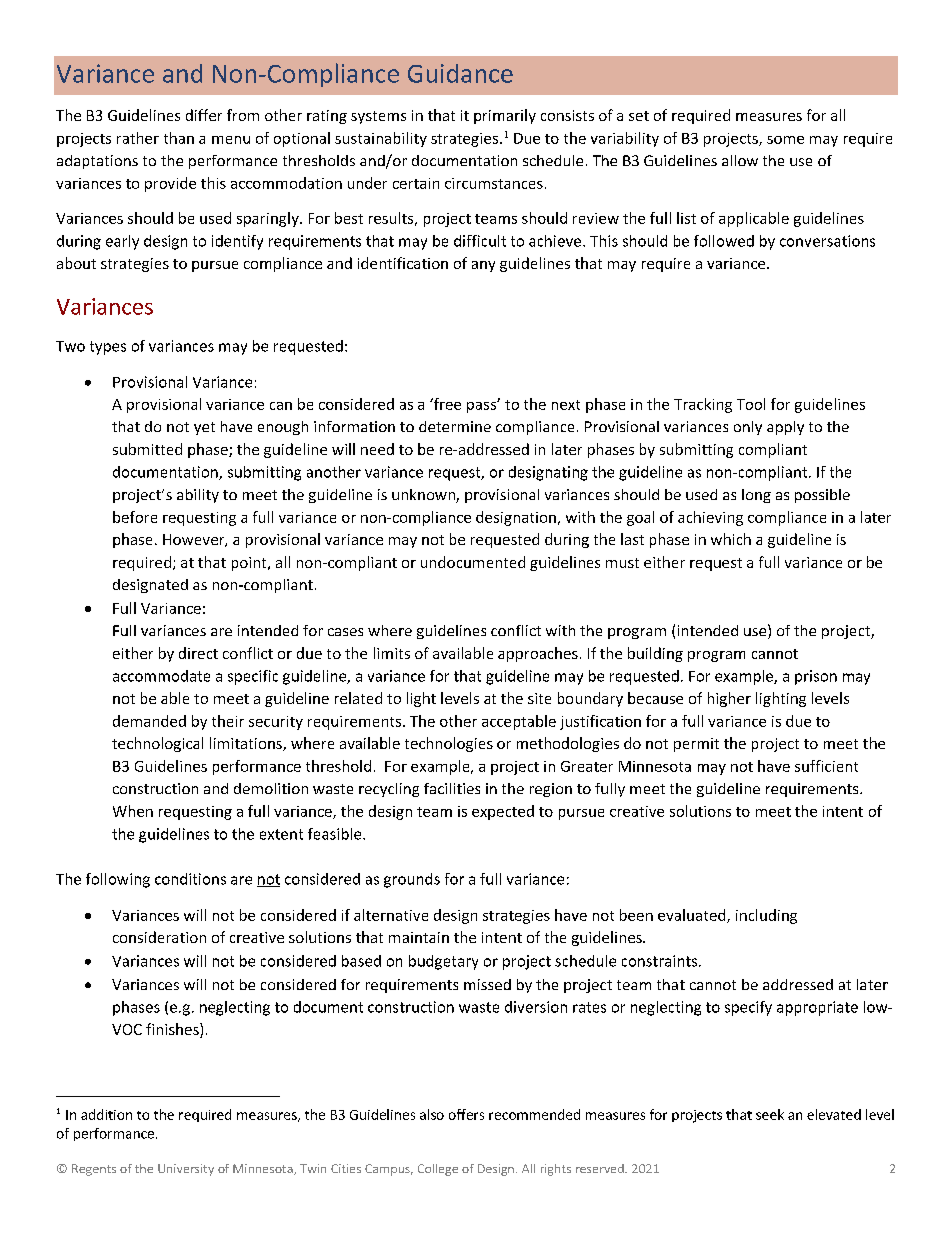 The height and width of the screenshot is (1233, 952). Describe the element at coordinates (198, 653) in the screenshot. I see `direct` at that location.
